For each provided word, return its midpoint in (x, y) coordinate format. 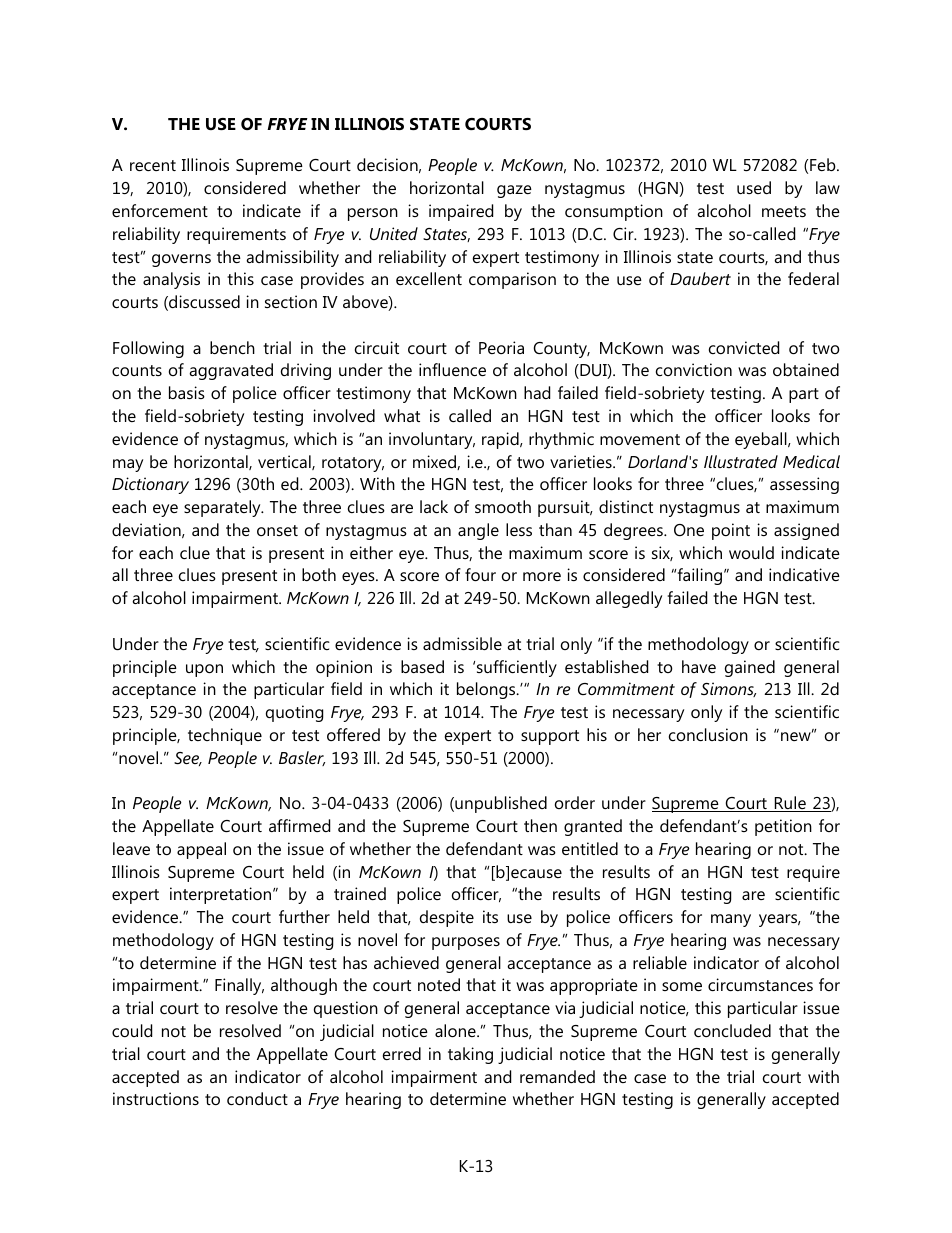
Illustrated (741, 461)
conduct (257, 1098)
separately (223, 508)
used (754, 187)
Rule (790, 804)
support (550, 737)
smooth (503, 506)
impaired (461, 212)
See (188, 759)
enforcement (160, 210)
